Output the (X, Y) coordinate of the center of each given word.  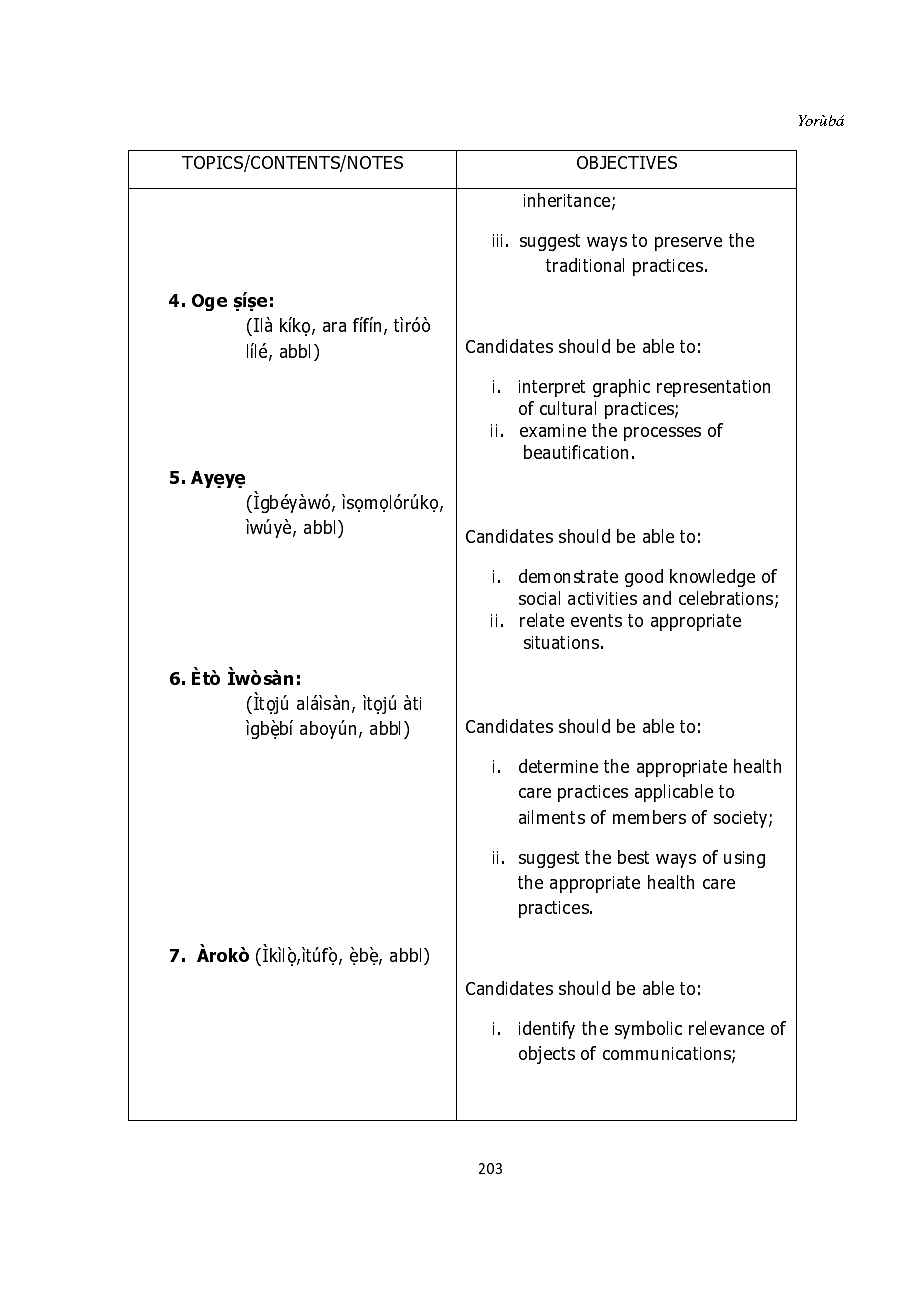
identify (547, 1030)
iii (497, 240)
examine (553, 430)
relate (542, 620)
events (596, 620)
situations (561, 642)
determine (558, 766)
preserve (688, 244)
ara (334, 327)
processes (662, 434)
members (649, 817)
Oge (209, 302)
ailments (552, 817)
